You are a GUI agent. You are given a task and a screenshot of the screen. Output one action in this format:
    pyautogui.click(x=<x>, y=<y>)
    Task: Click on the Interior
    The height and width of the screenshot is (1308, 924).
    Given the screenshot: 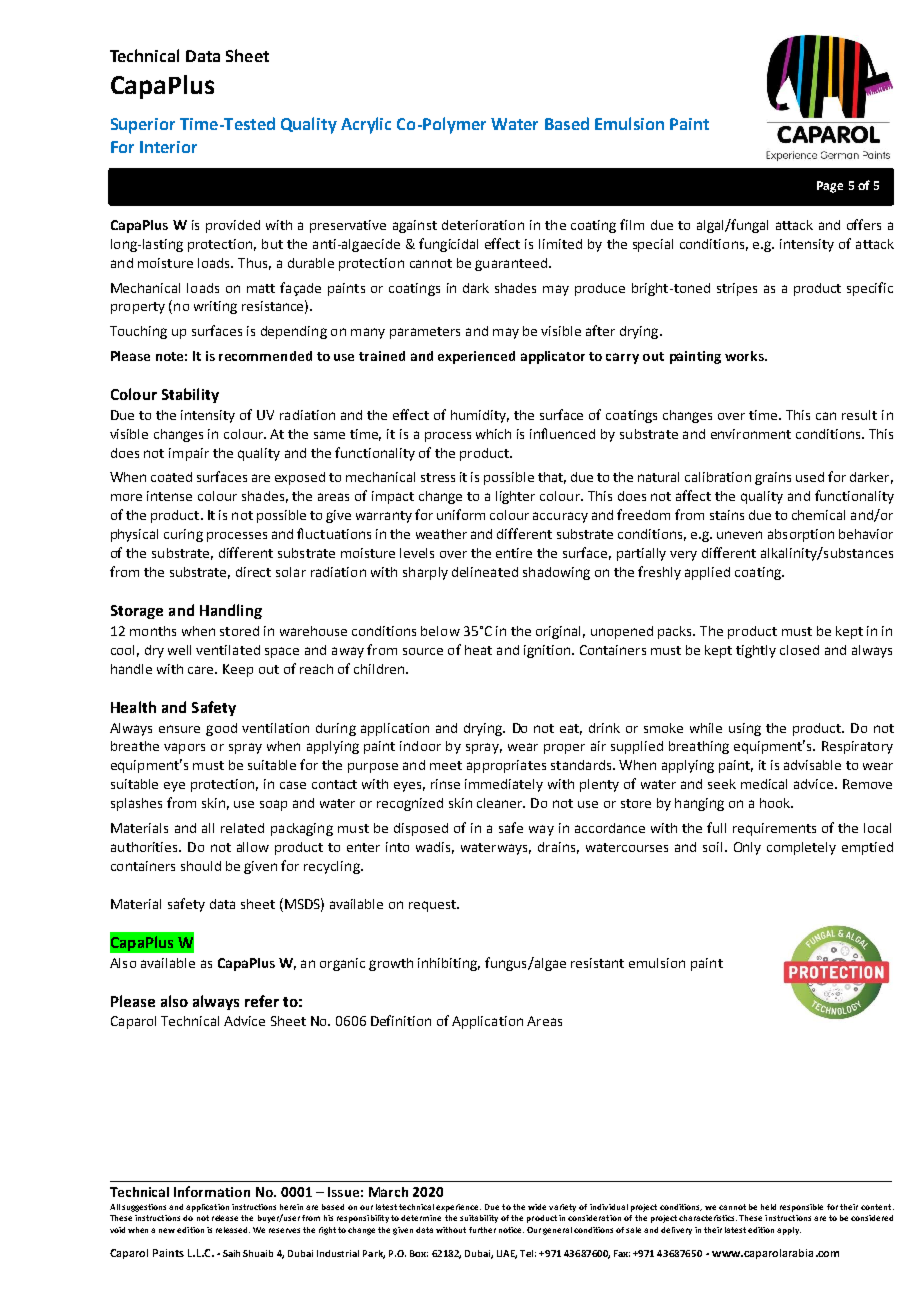 What is the action you would take?
    pyautogui.click(x=168, y=147)
